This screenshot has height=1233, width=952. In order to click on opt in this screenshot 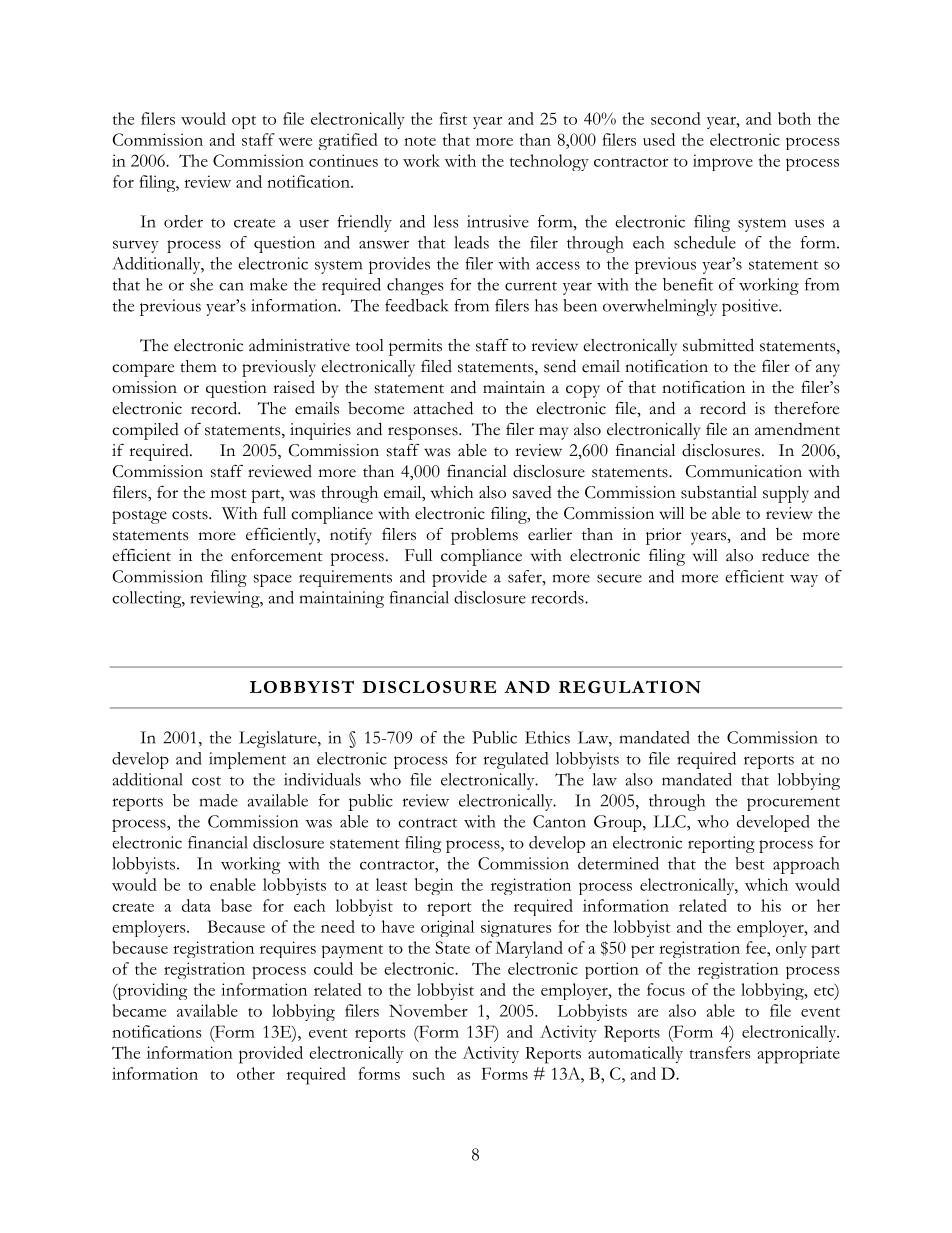, I will do `click(244, 122)`.
